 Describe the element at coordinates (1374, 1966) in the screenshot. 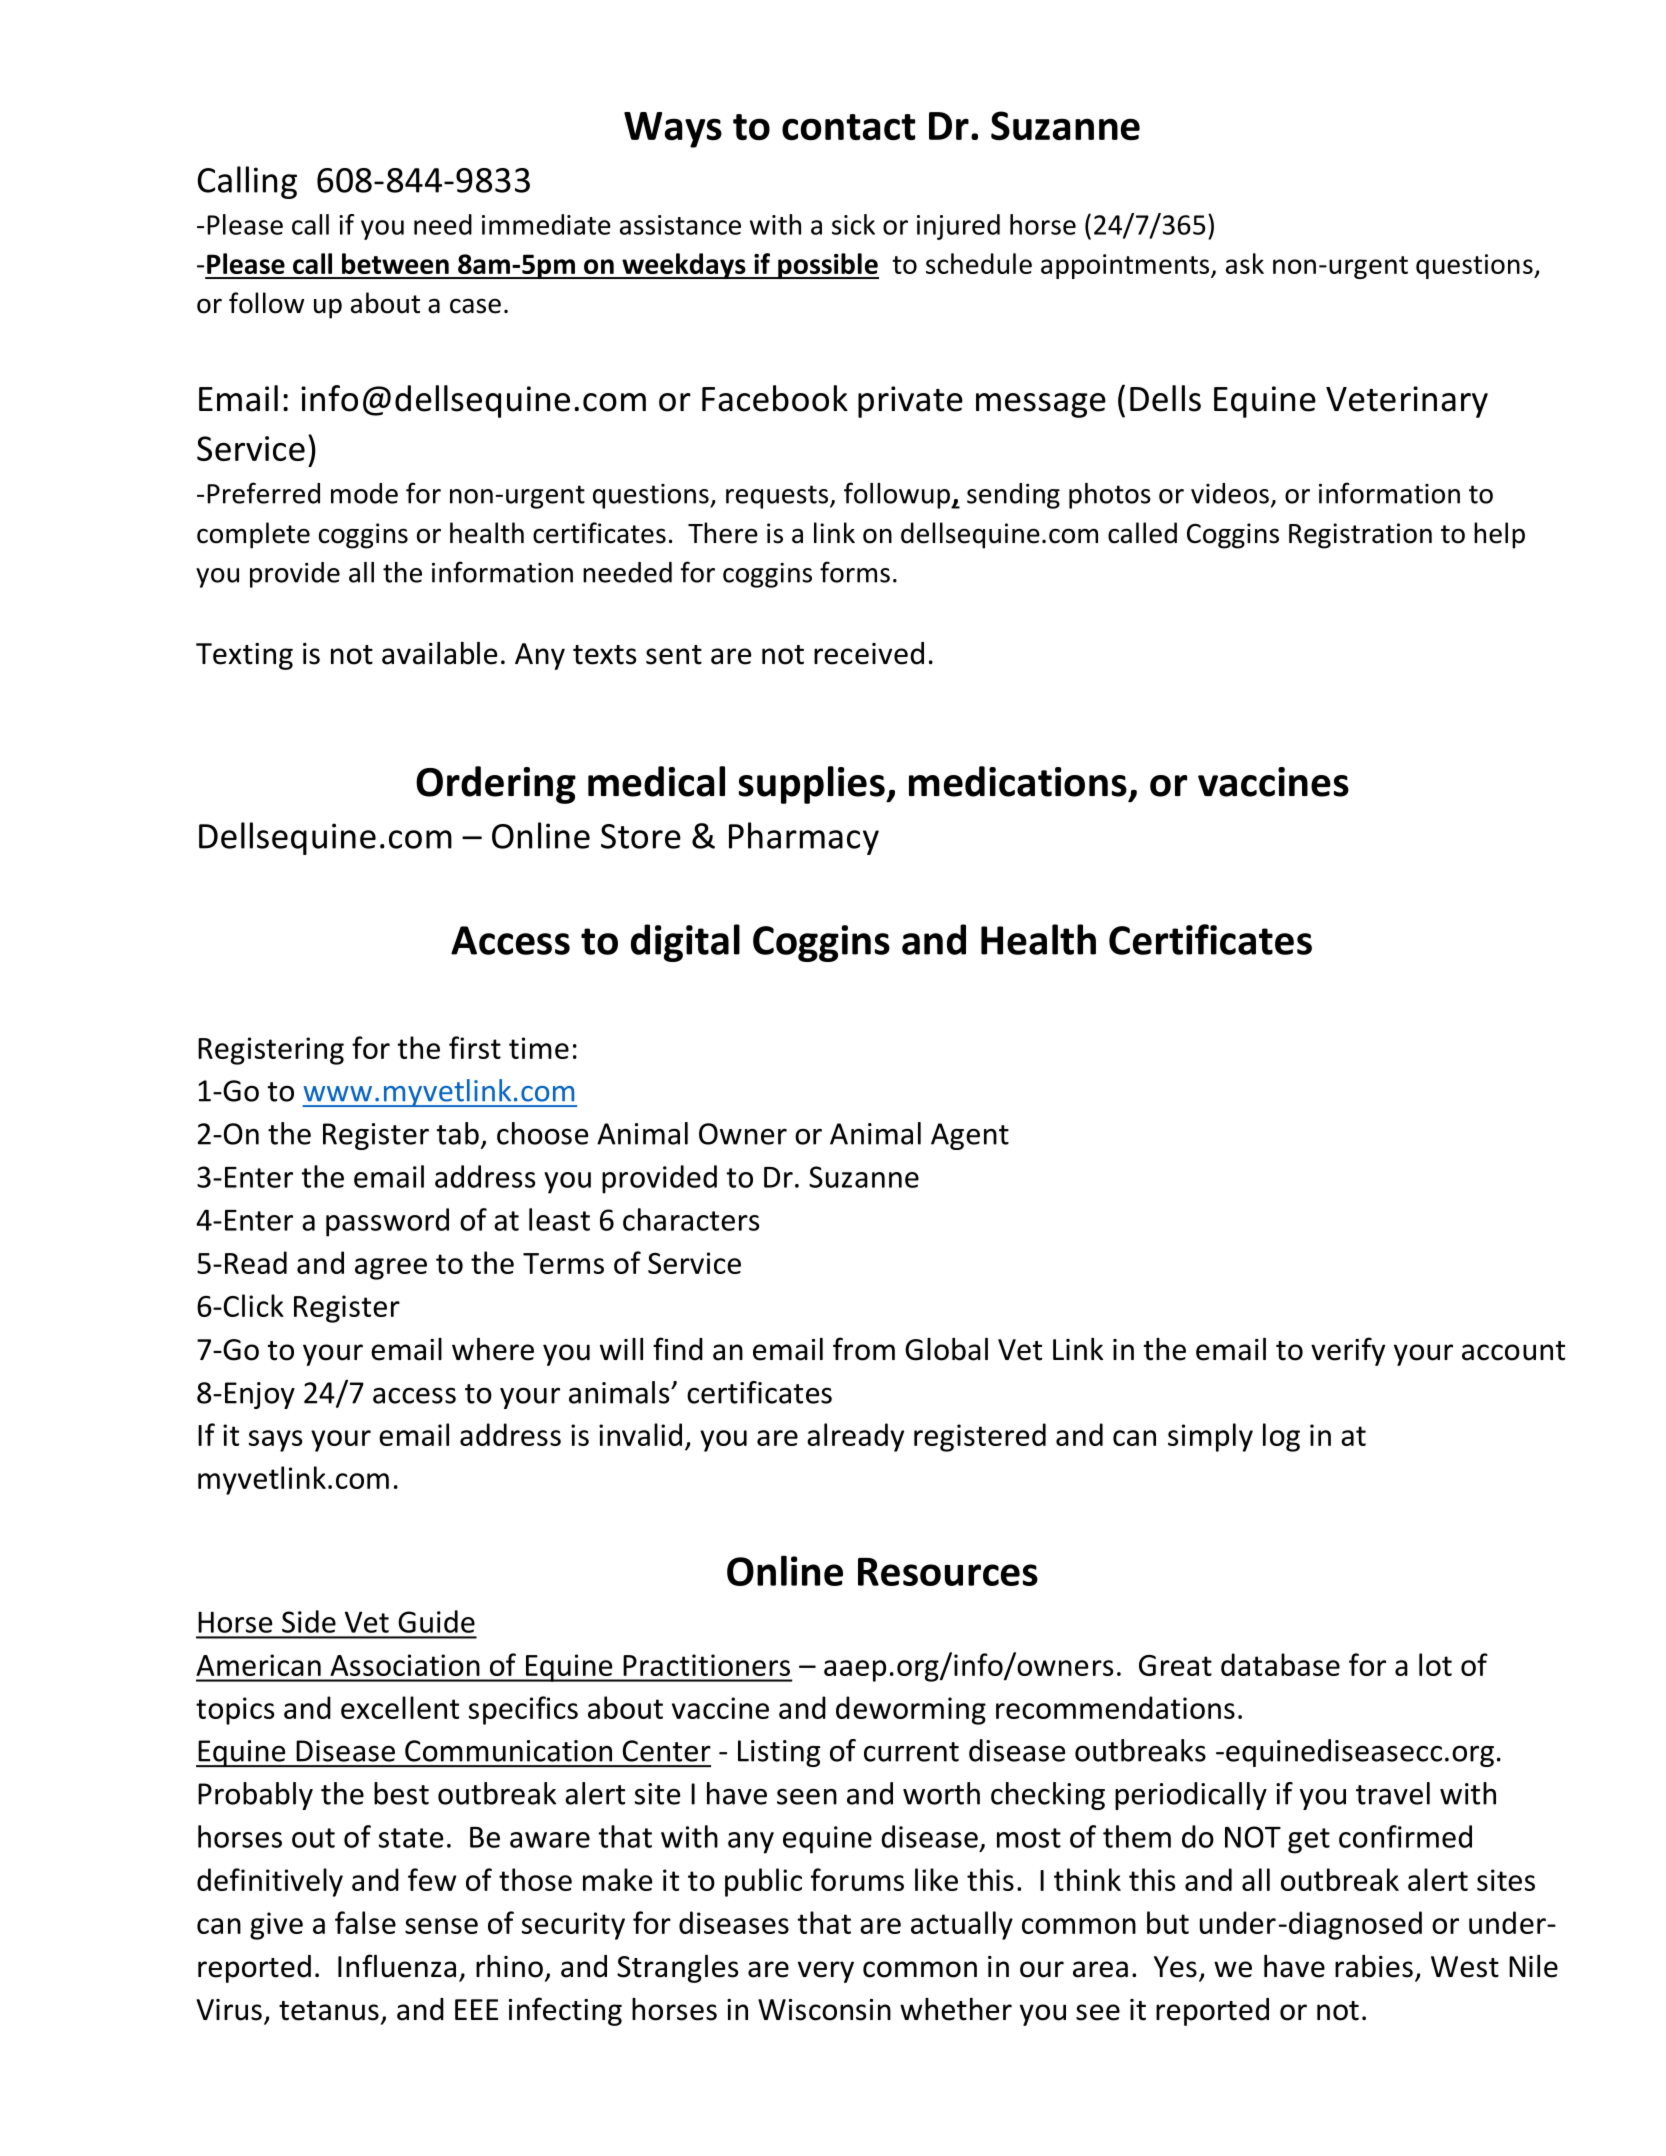

I see `rabies` at that location.
